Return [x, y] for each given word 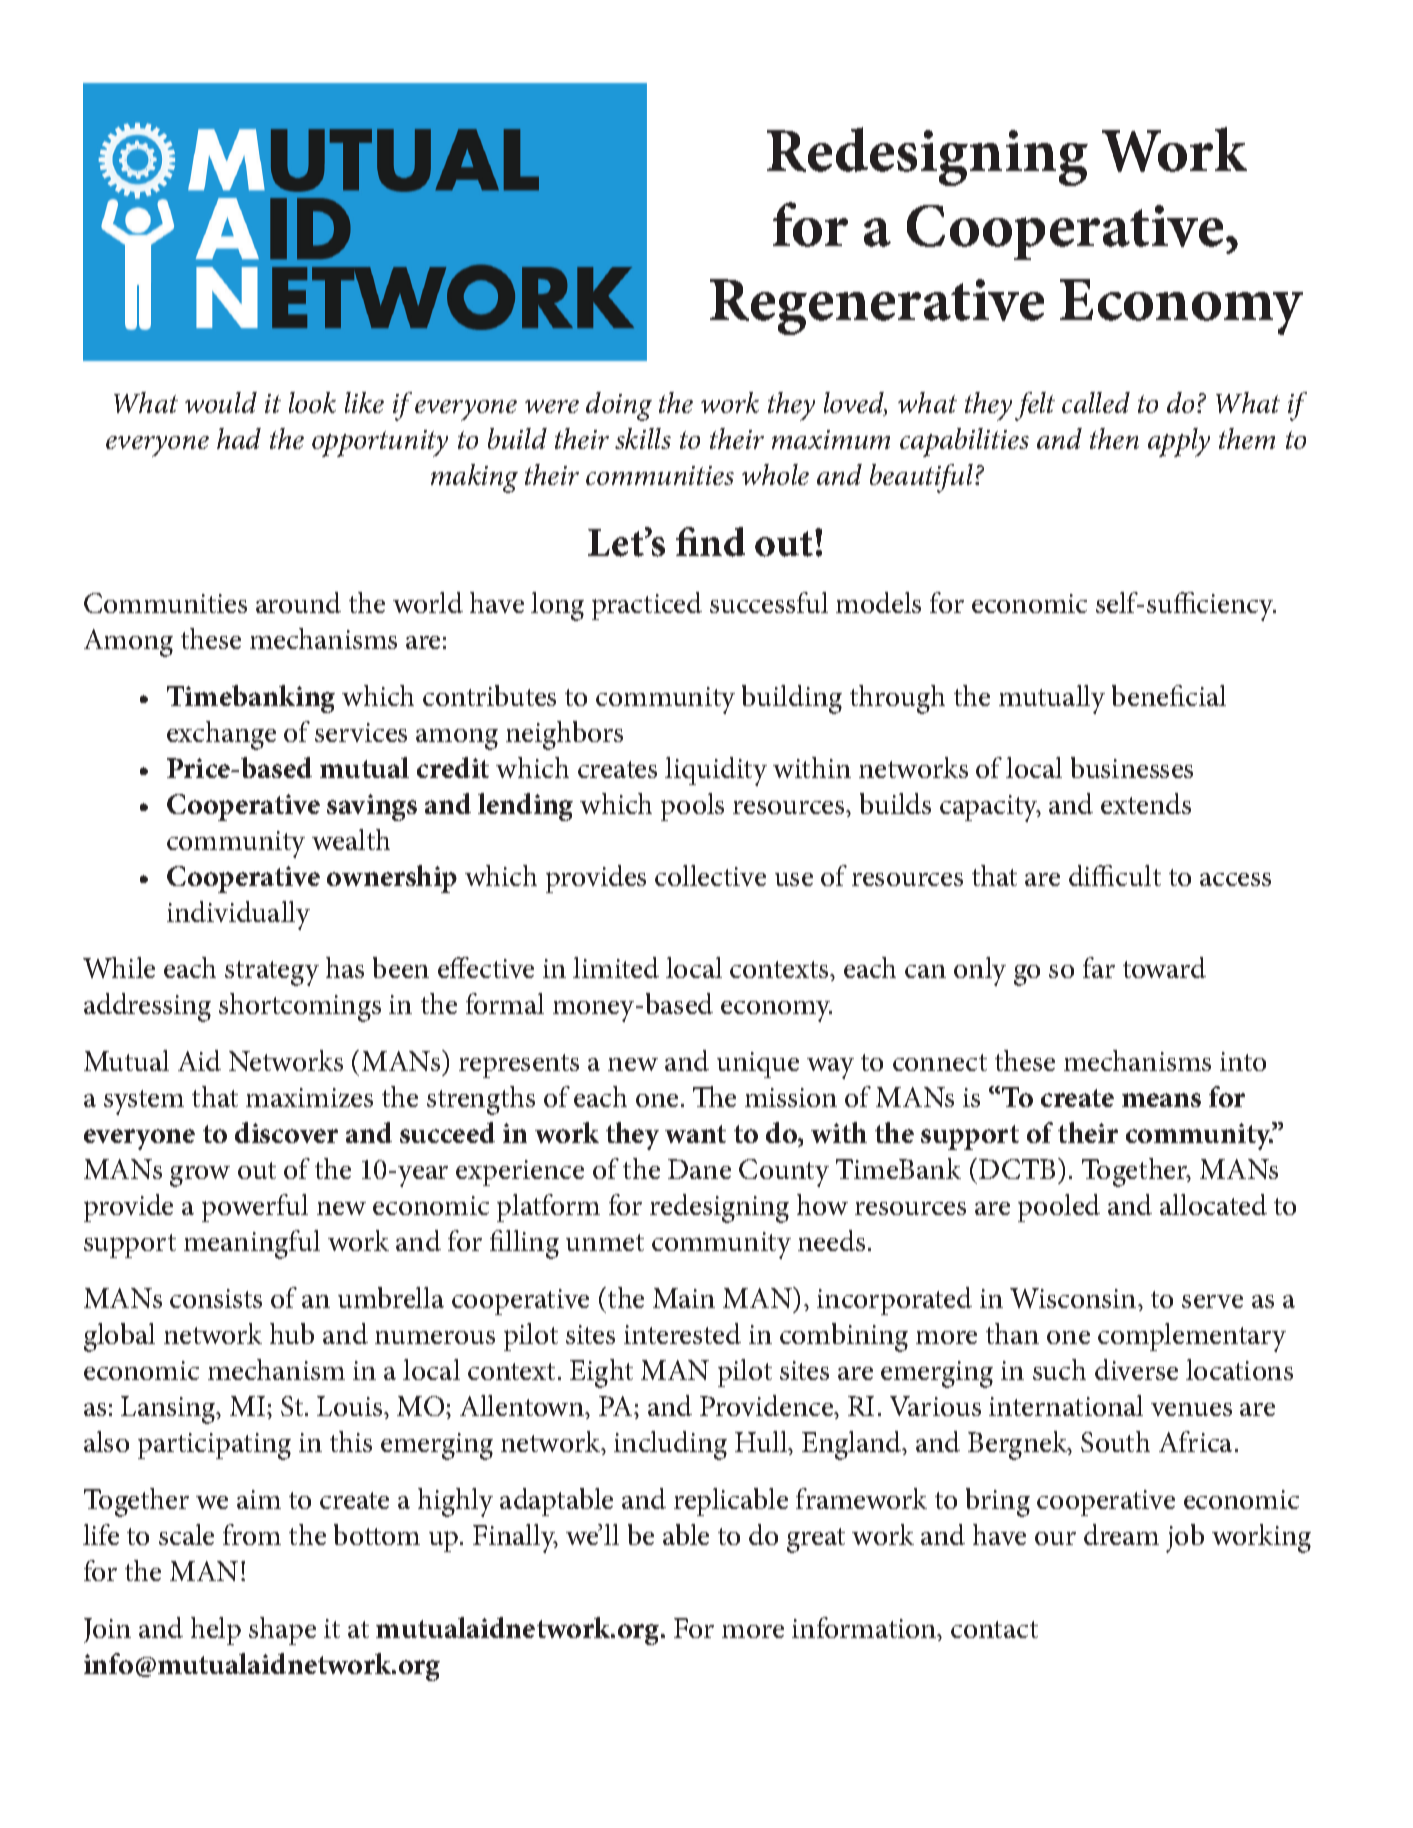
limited [616, 967]
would [221, 402]
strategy [272, 973]
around [298, 602]
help [216, 1631]
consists [216, 1298]
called [1096, 402]
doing [619, 406]
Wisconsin [1074, 1298]
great [816, 1540]
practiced [647, 606]
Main [684, 1298]
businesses [1132, 767]
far [1099, 967]
